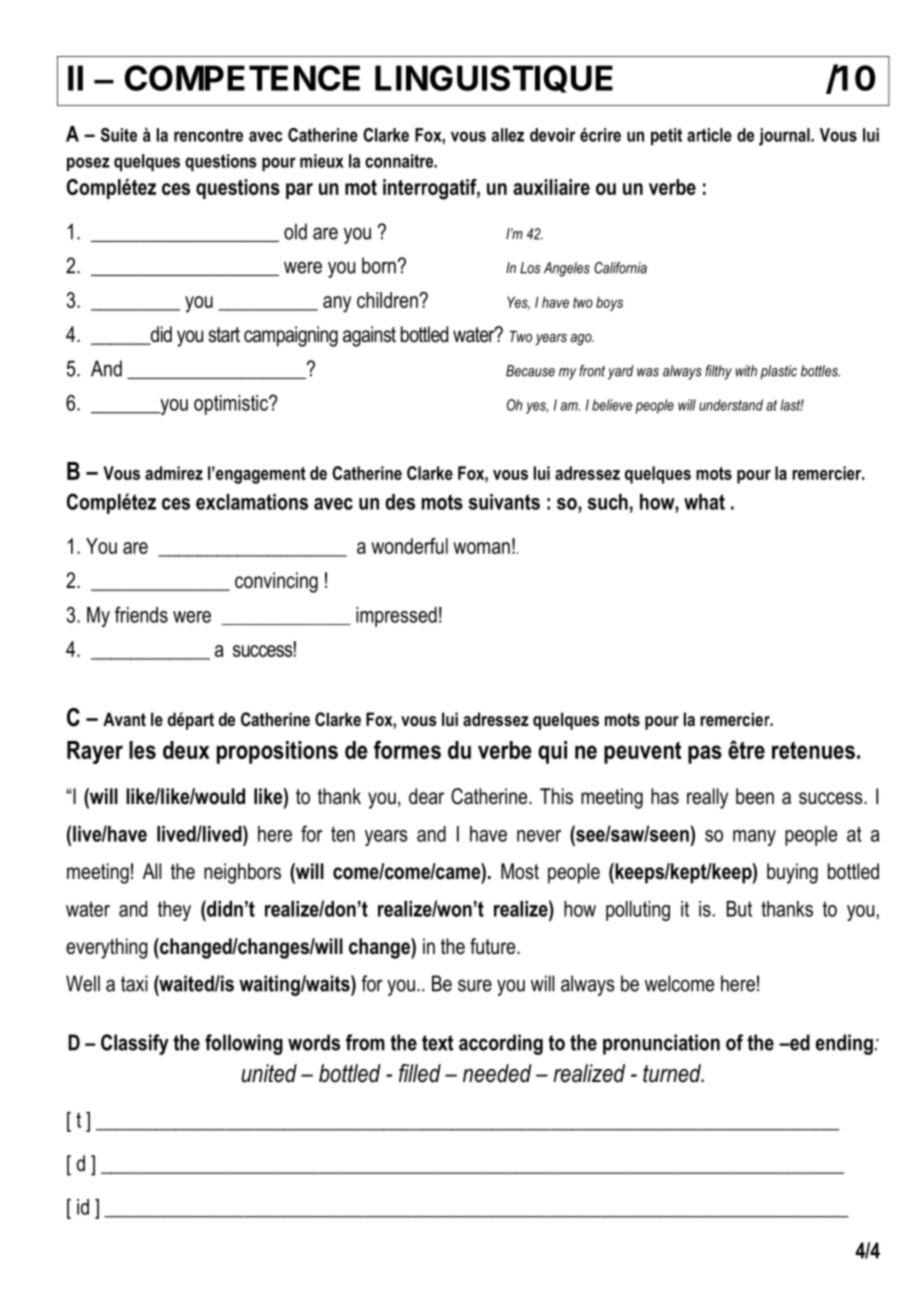  What do you see at coordinates (135, 1044) in the document?
I see `Classify` at bounding box center [135, 1044].
